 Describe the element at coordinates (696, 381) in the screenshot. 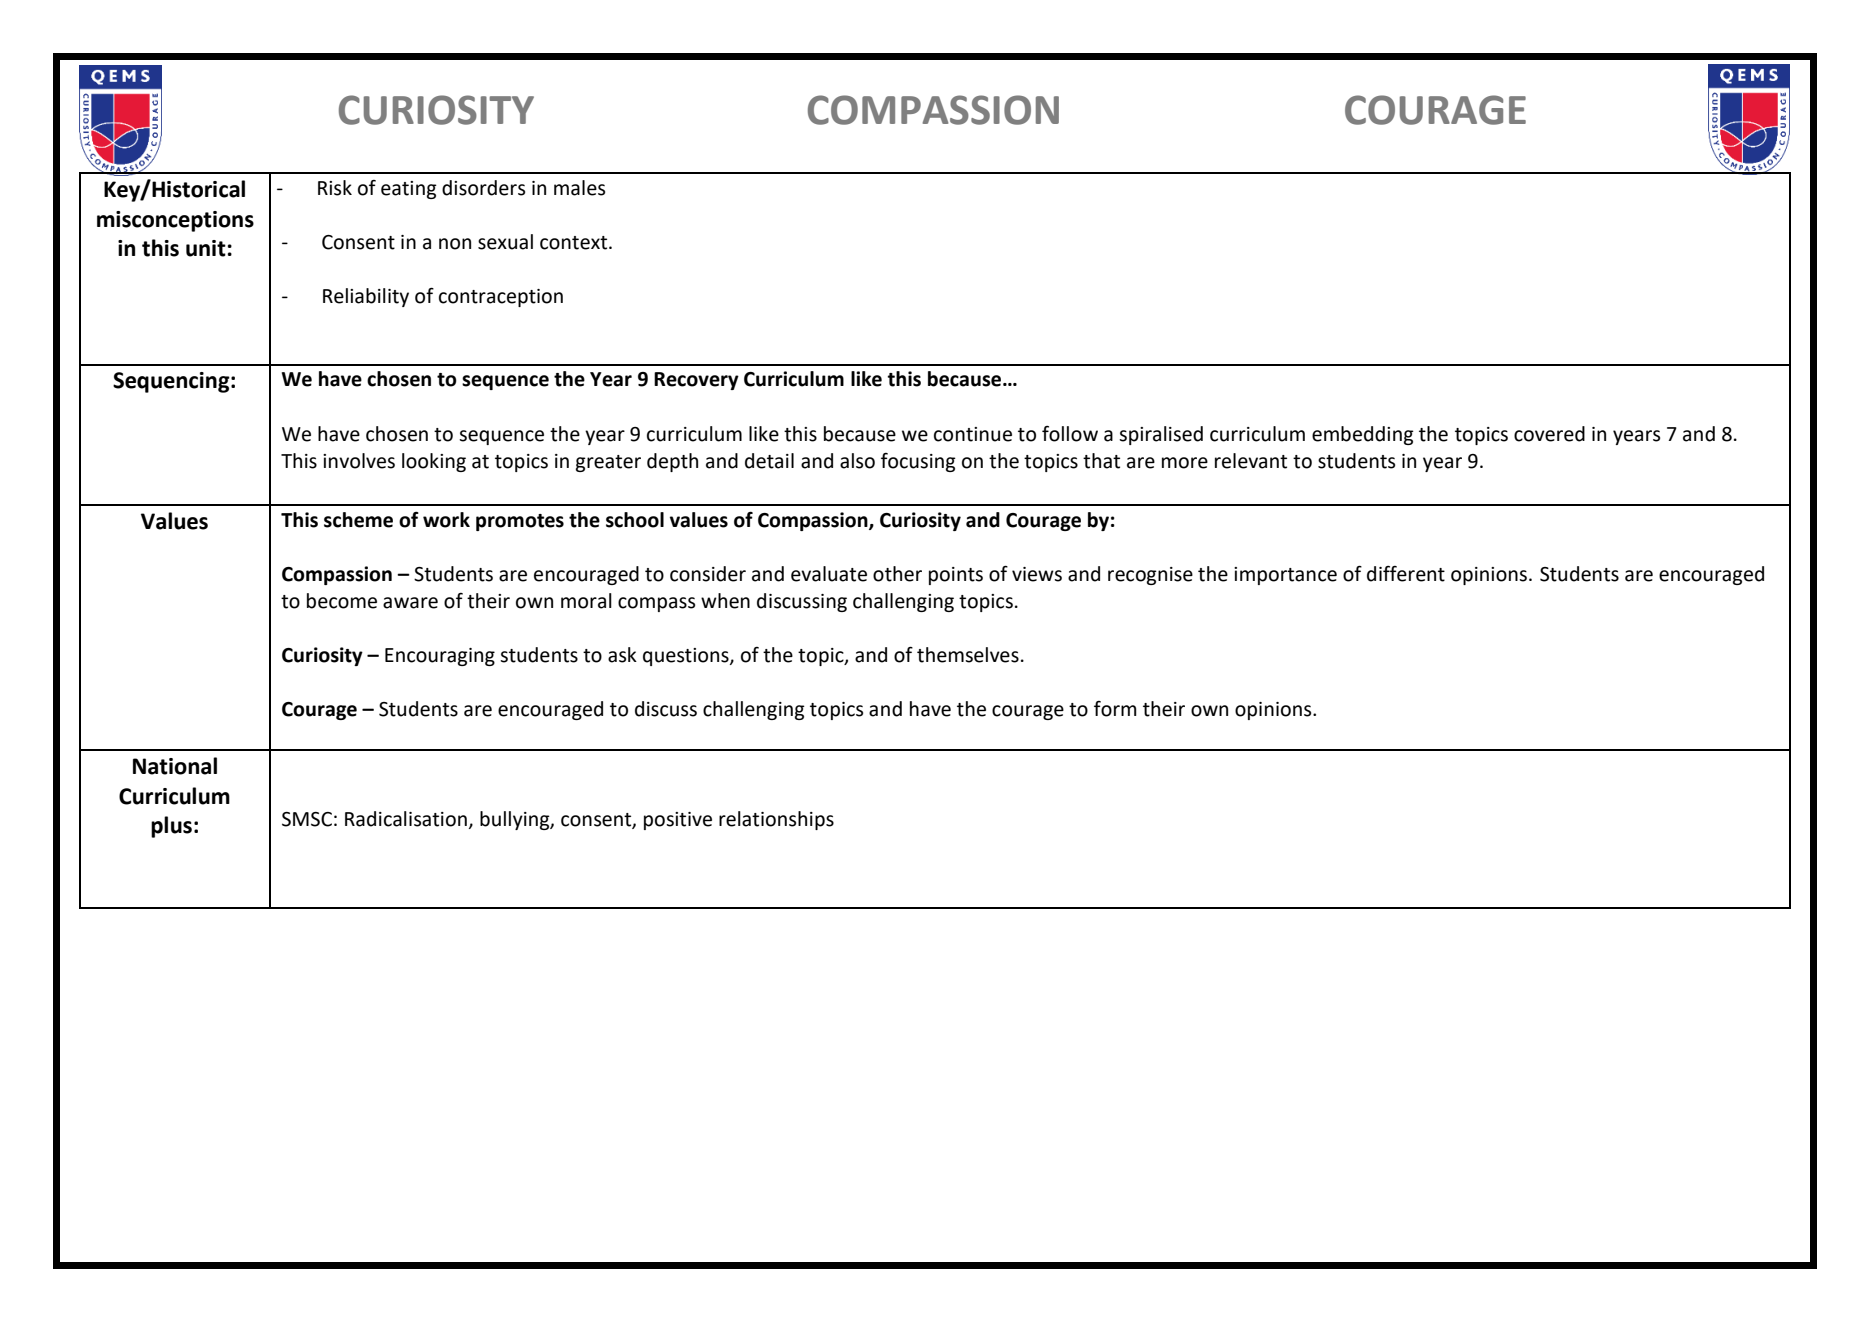

I see `Recovery` at that location.
